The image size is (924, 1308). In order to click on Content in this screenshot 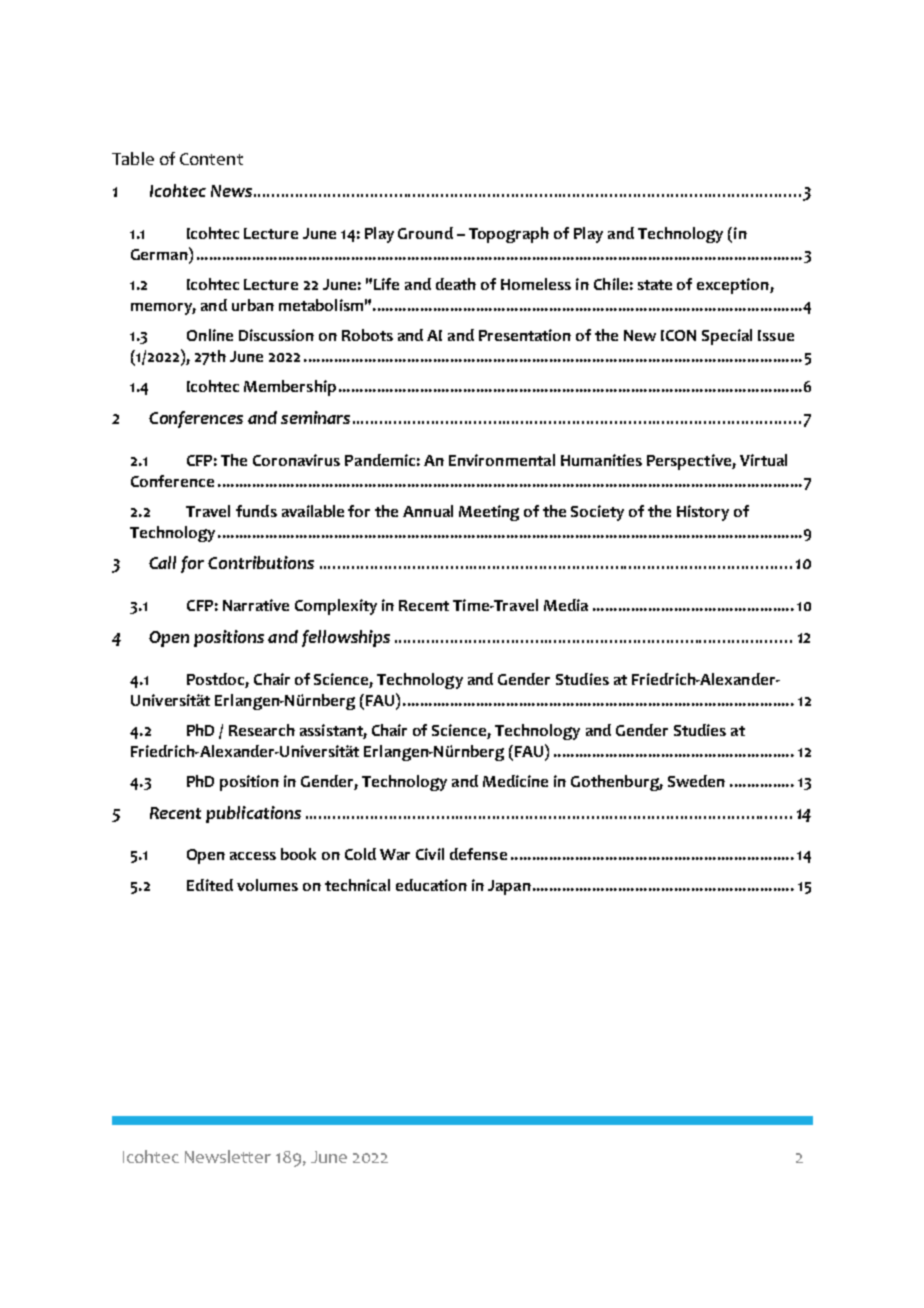, I will do `click(211, 159)`.
